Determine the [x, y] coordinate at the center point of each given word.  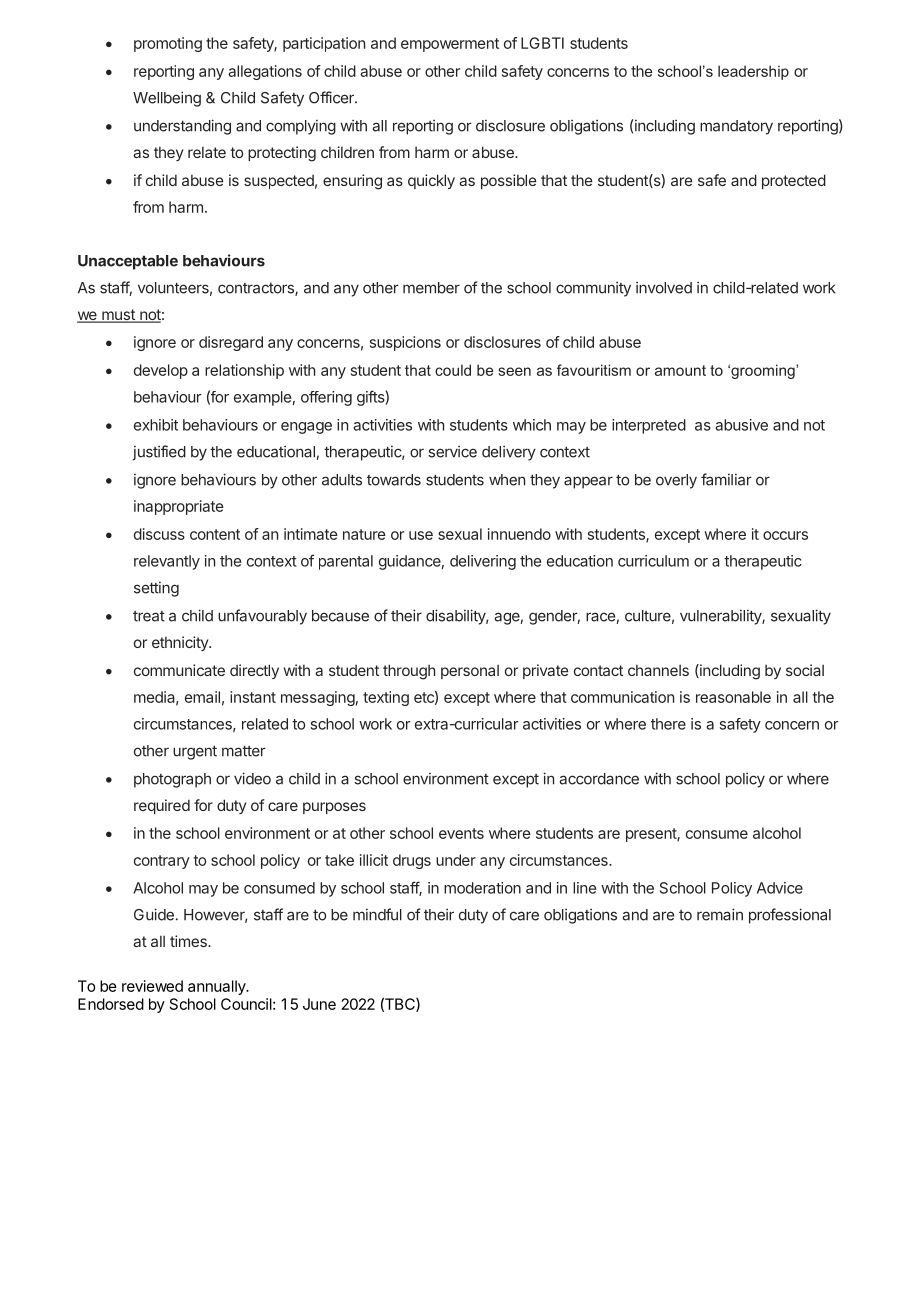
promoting [168, 44]
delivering [483, 562]
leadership [753, 72]
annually [218, 987]
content [215, 534]
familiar [726, 479]
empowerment [450, 45]
